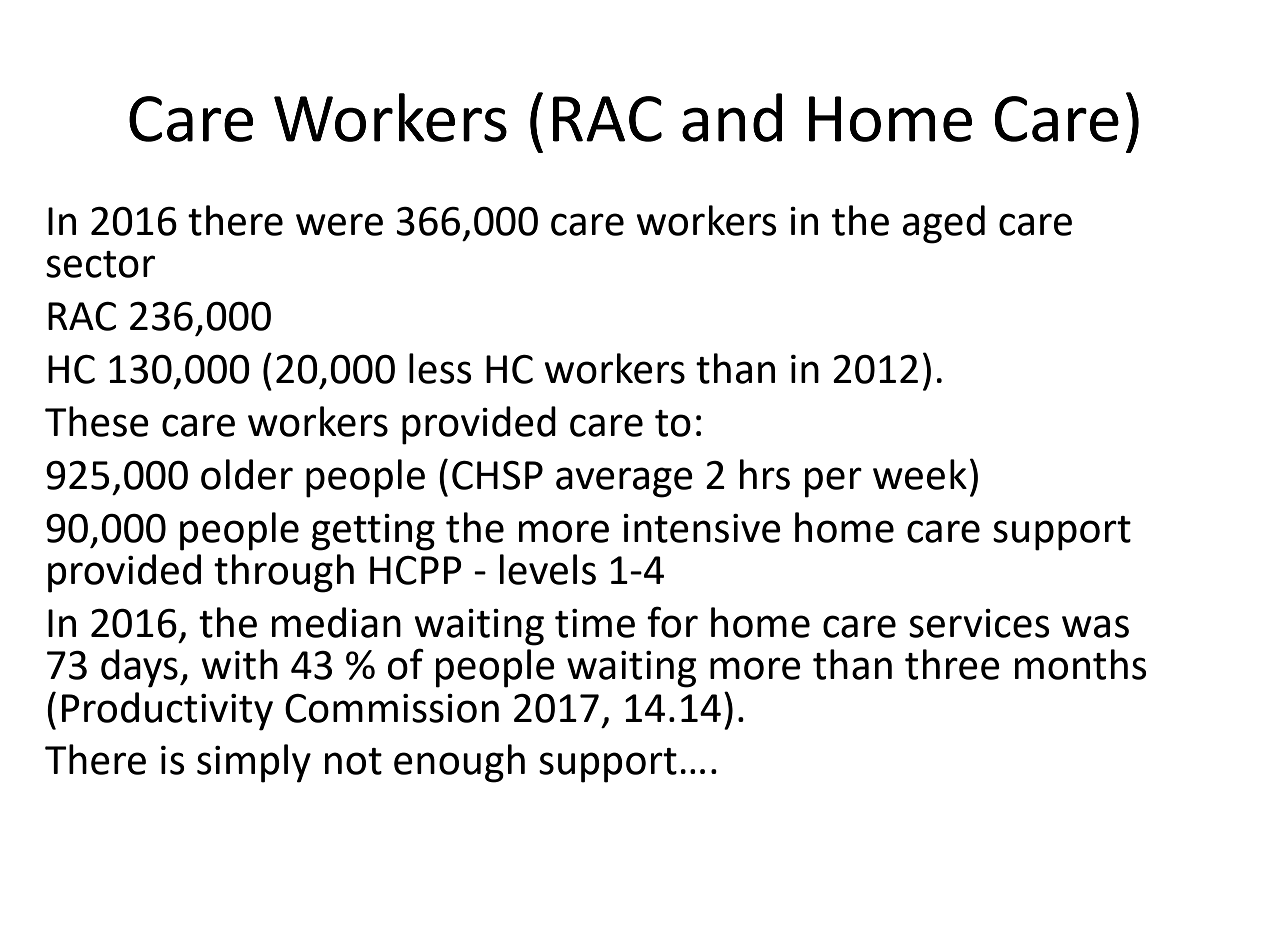  What do you see at coordinates (284, 573) in the document?
I see `through` at bounding box center [284, 573].
